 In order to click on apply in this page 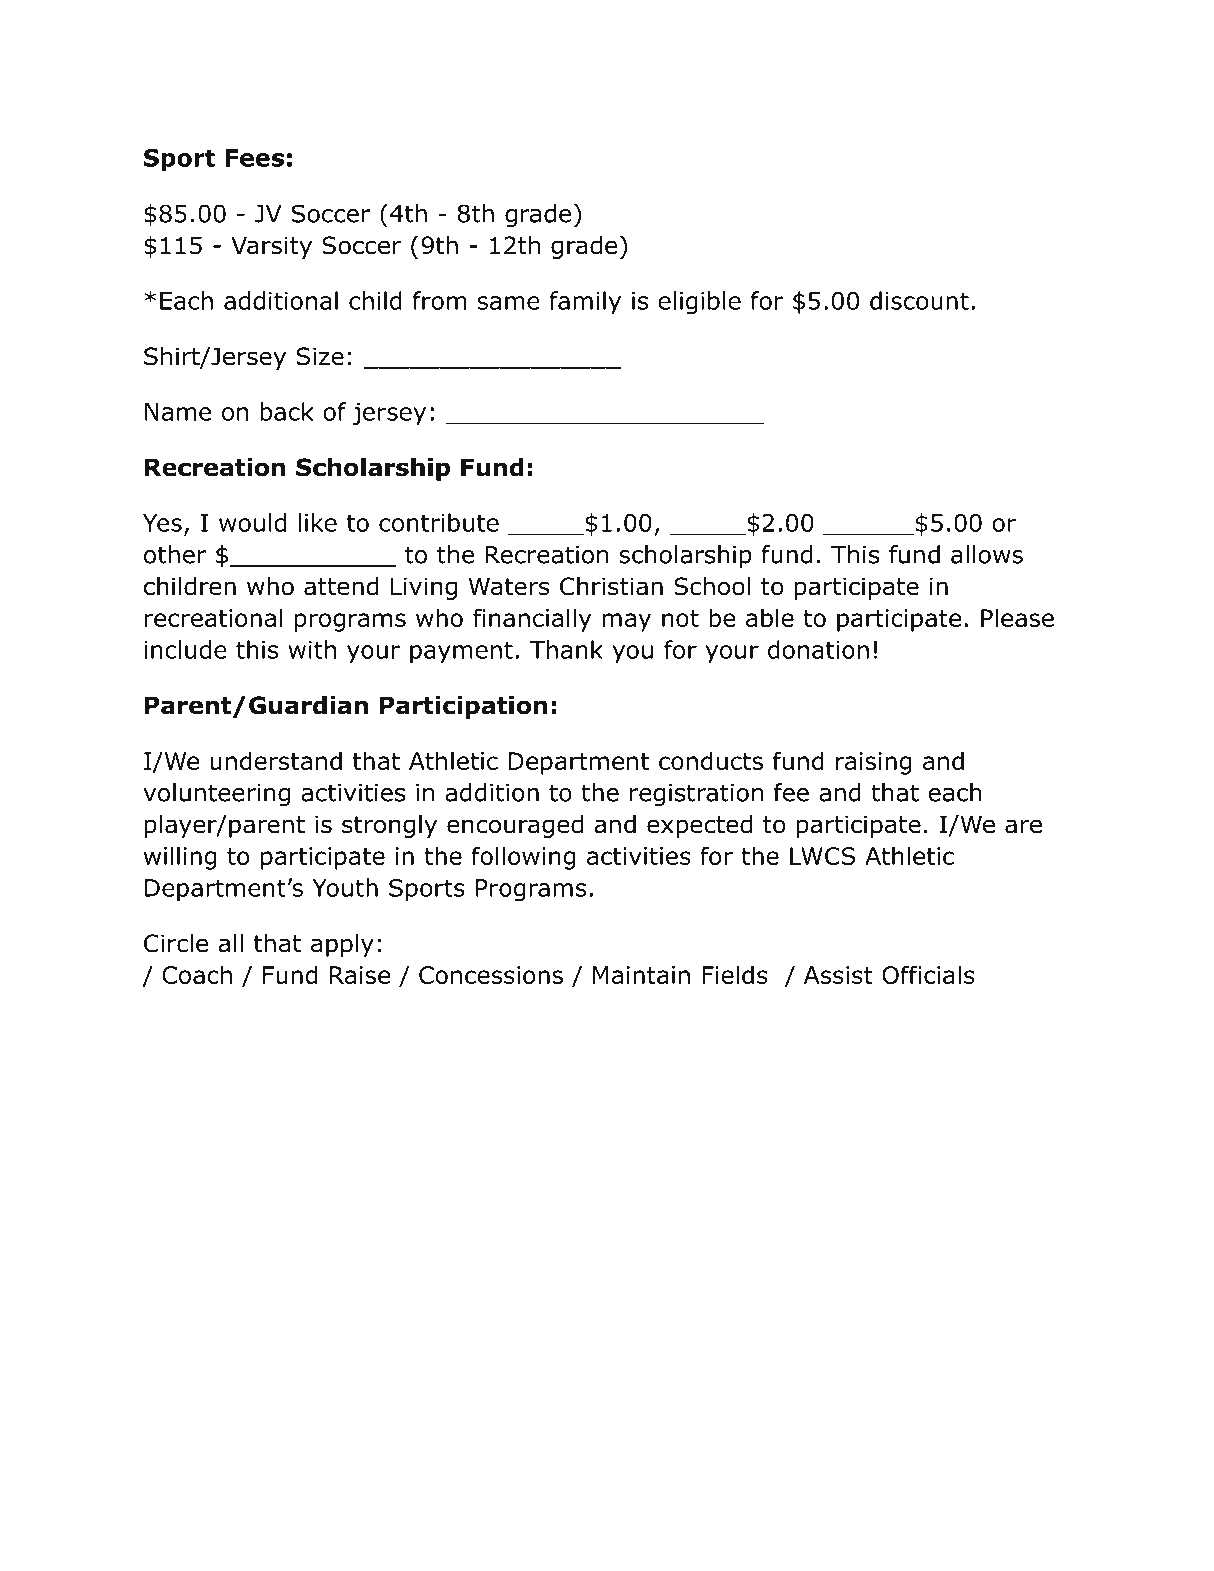, I will do `click(342, 945)`.
